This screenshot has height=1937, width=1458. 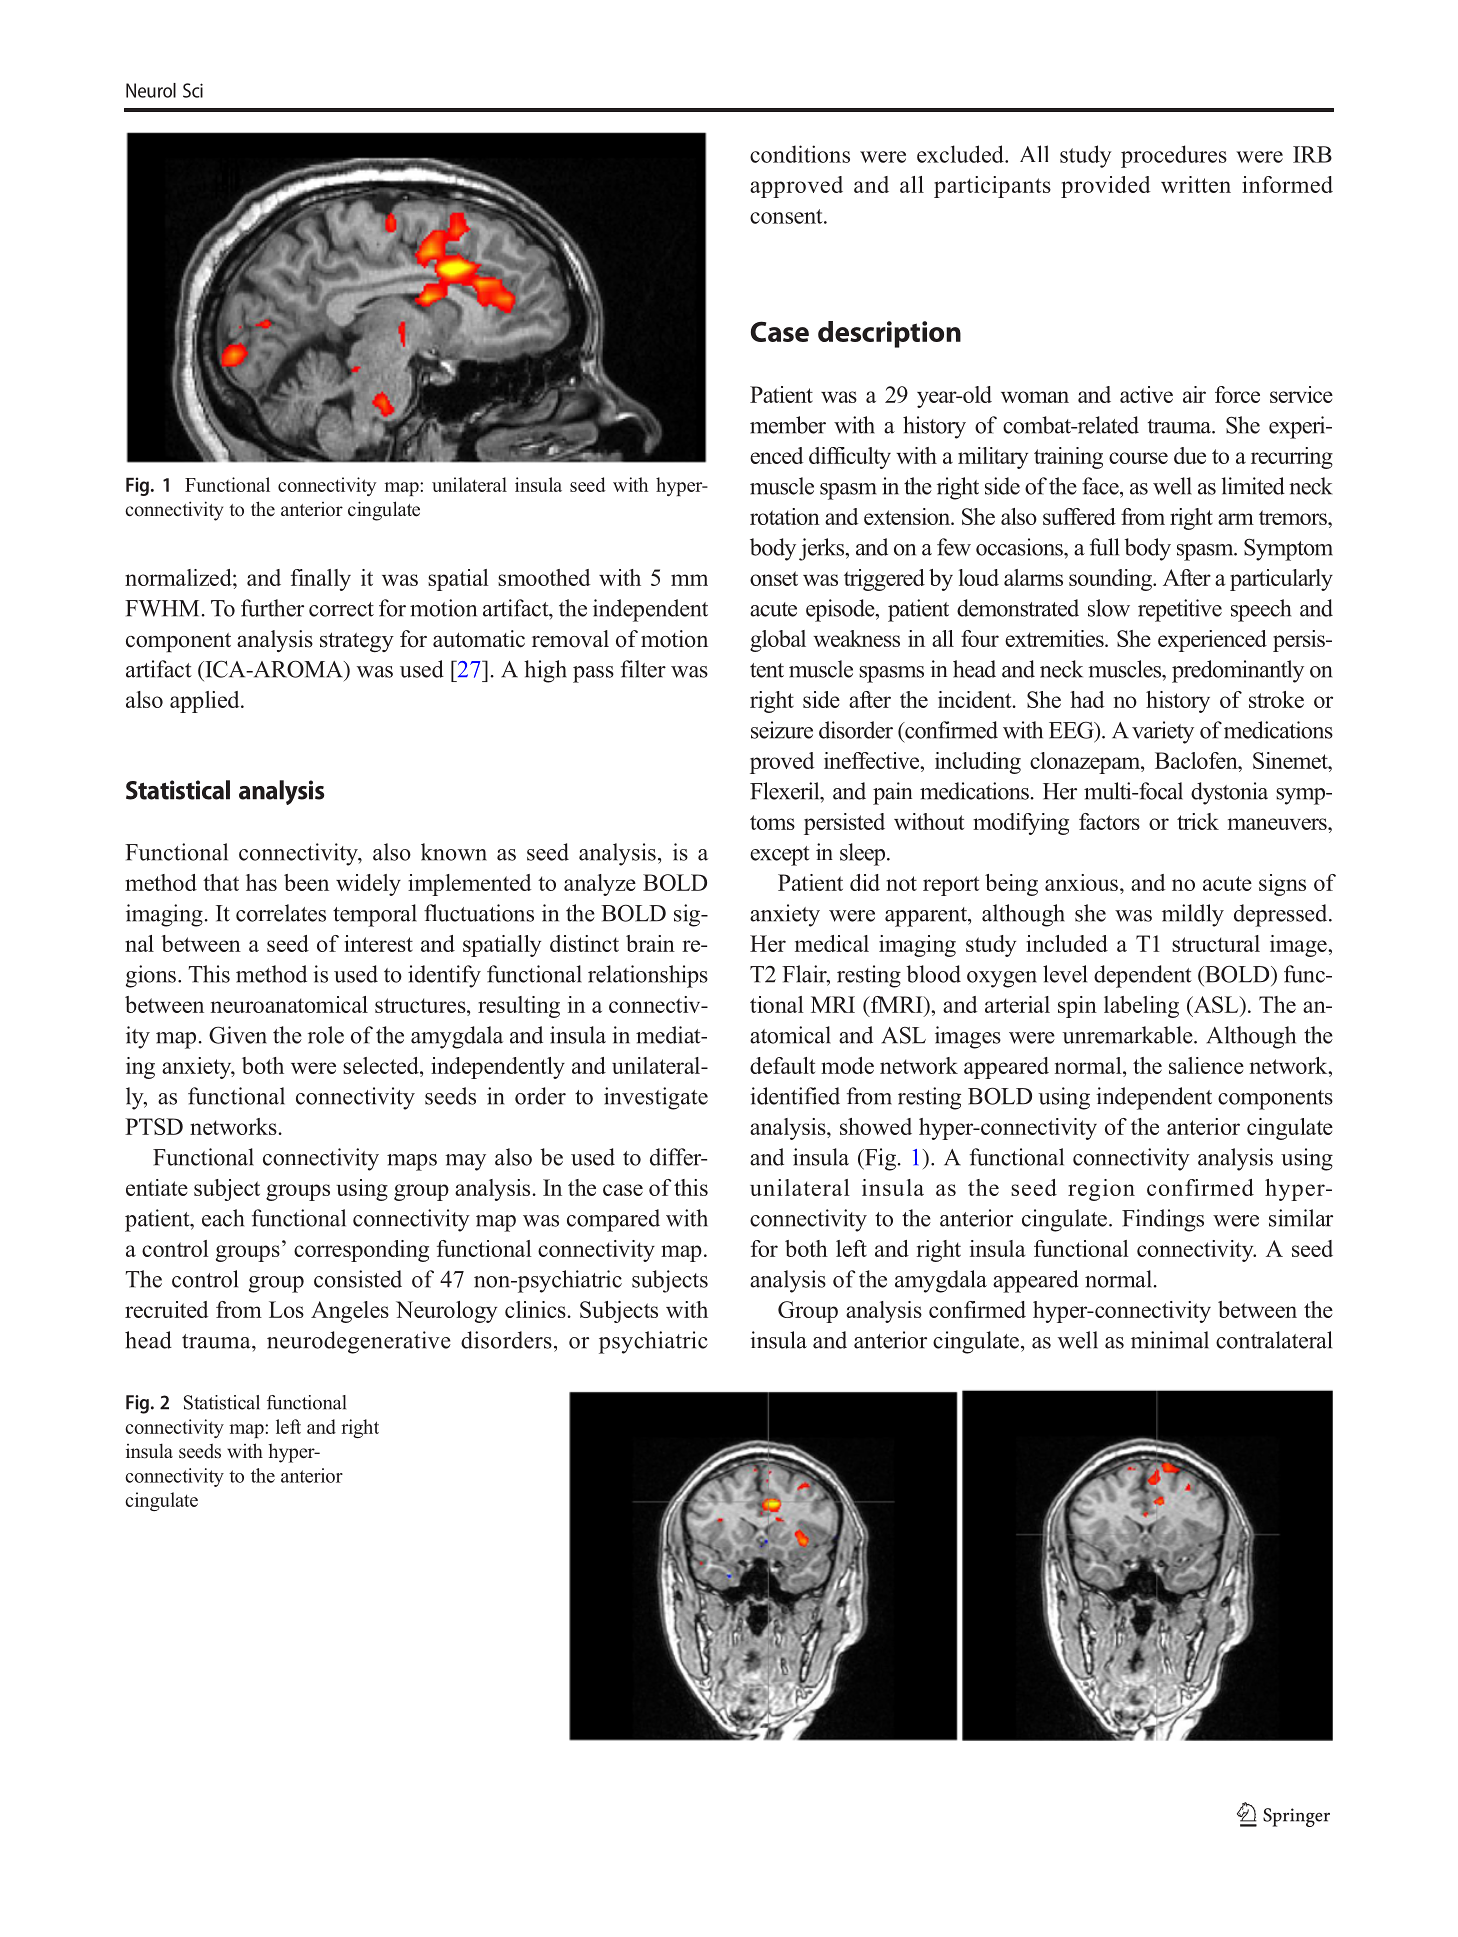 What do you see at coordinates (800, 154) in the screenshot?
I see `conditions` at bounding box center [800, 154].
